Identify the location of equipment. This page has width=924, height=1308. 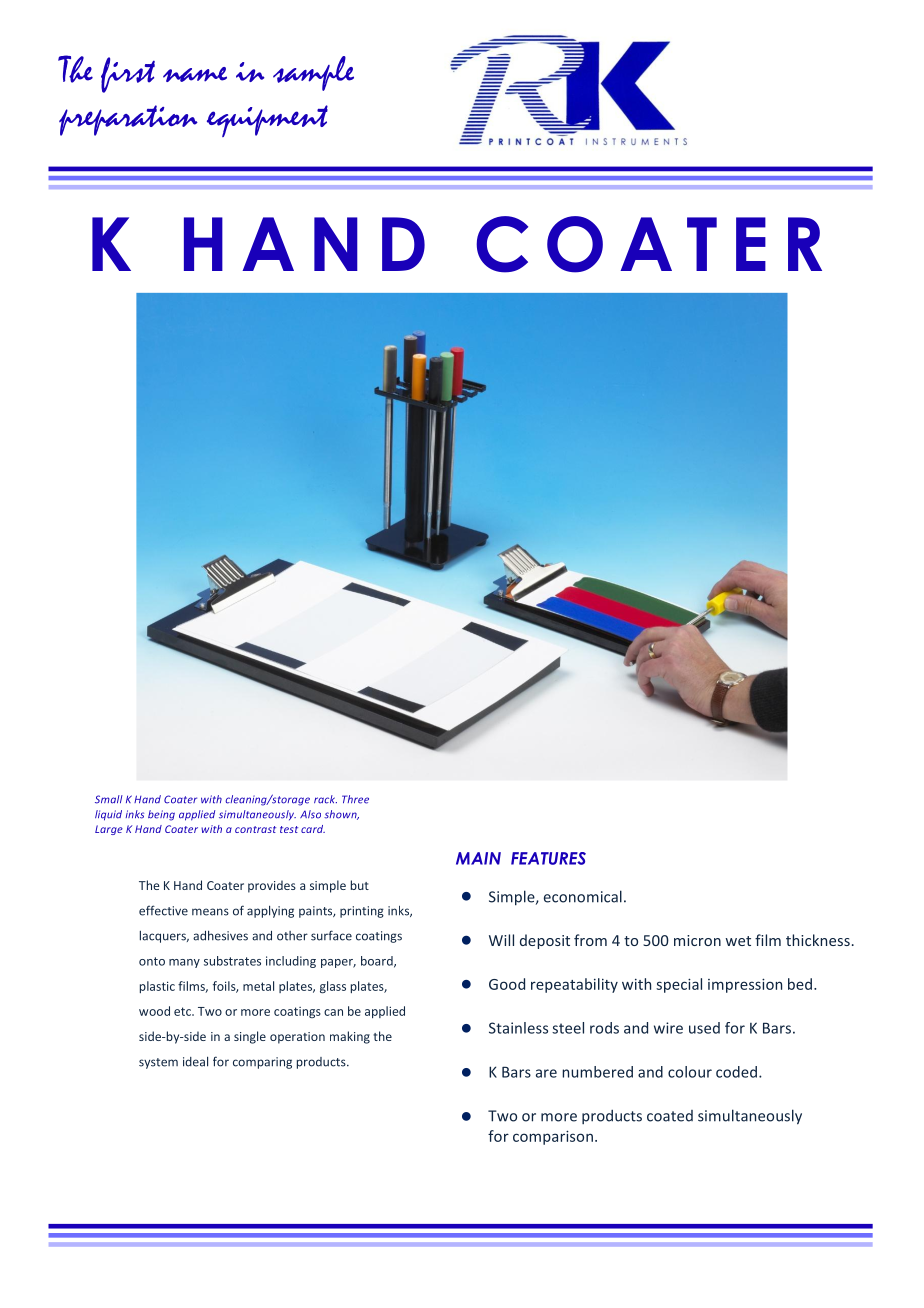
(267, 121).
